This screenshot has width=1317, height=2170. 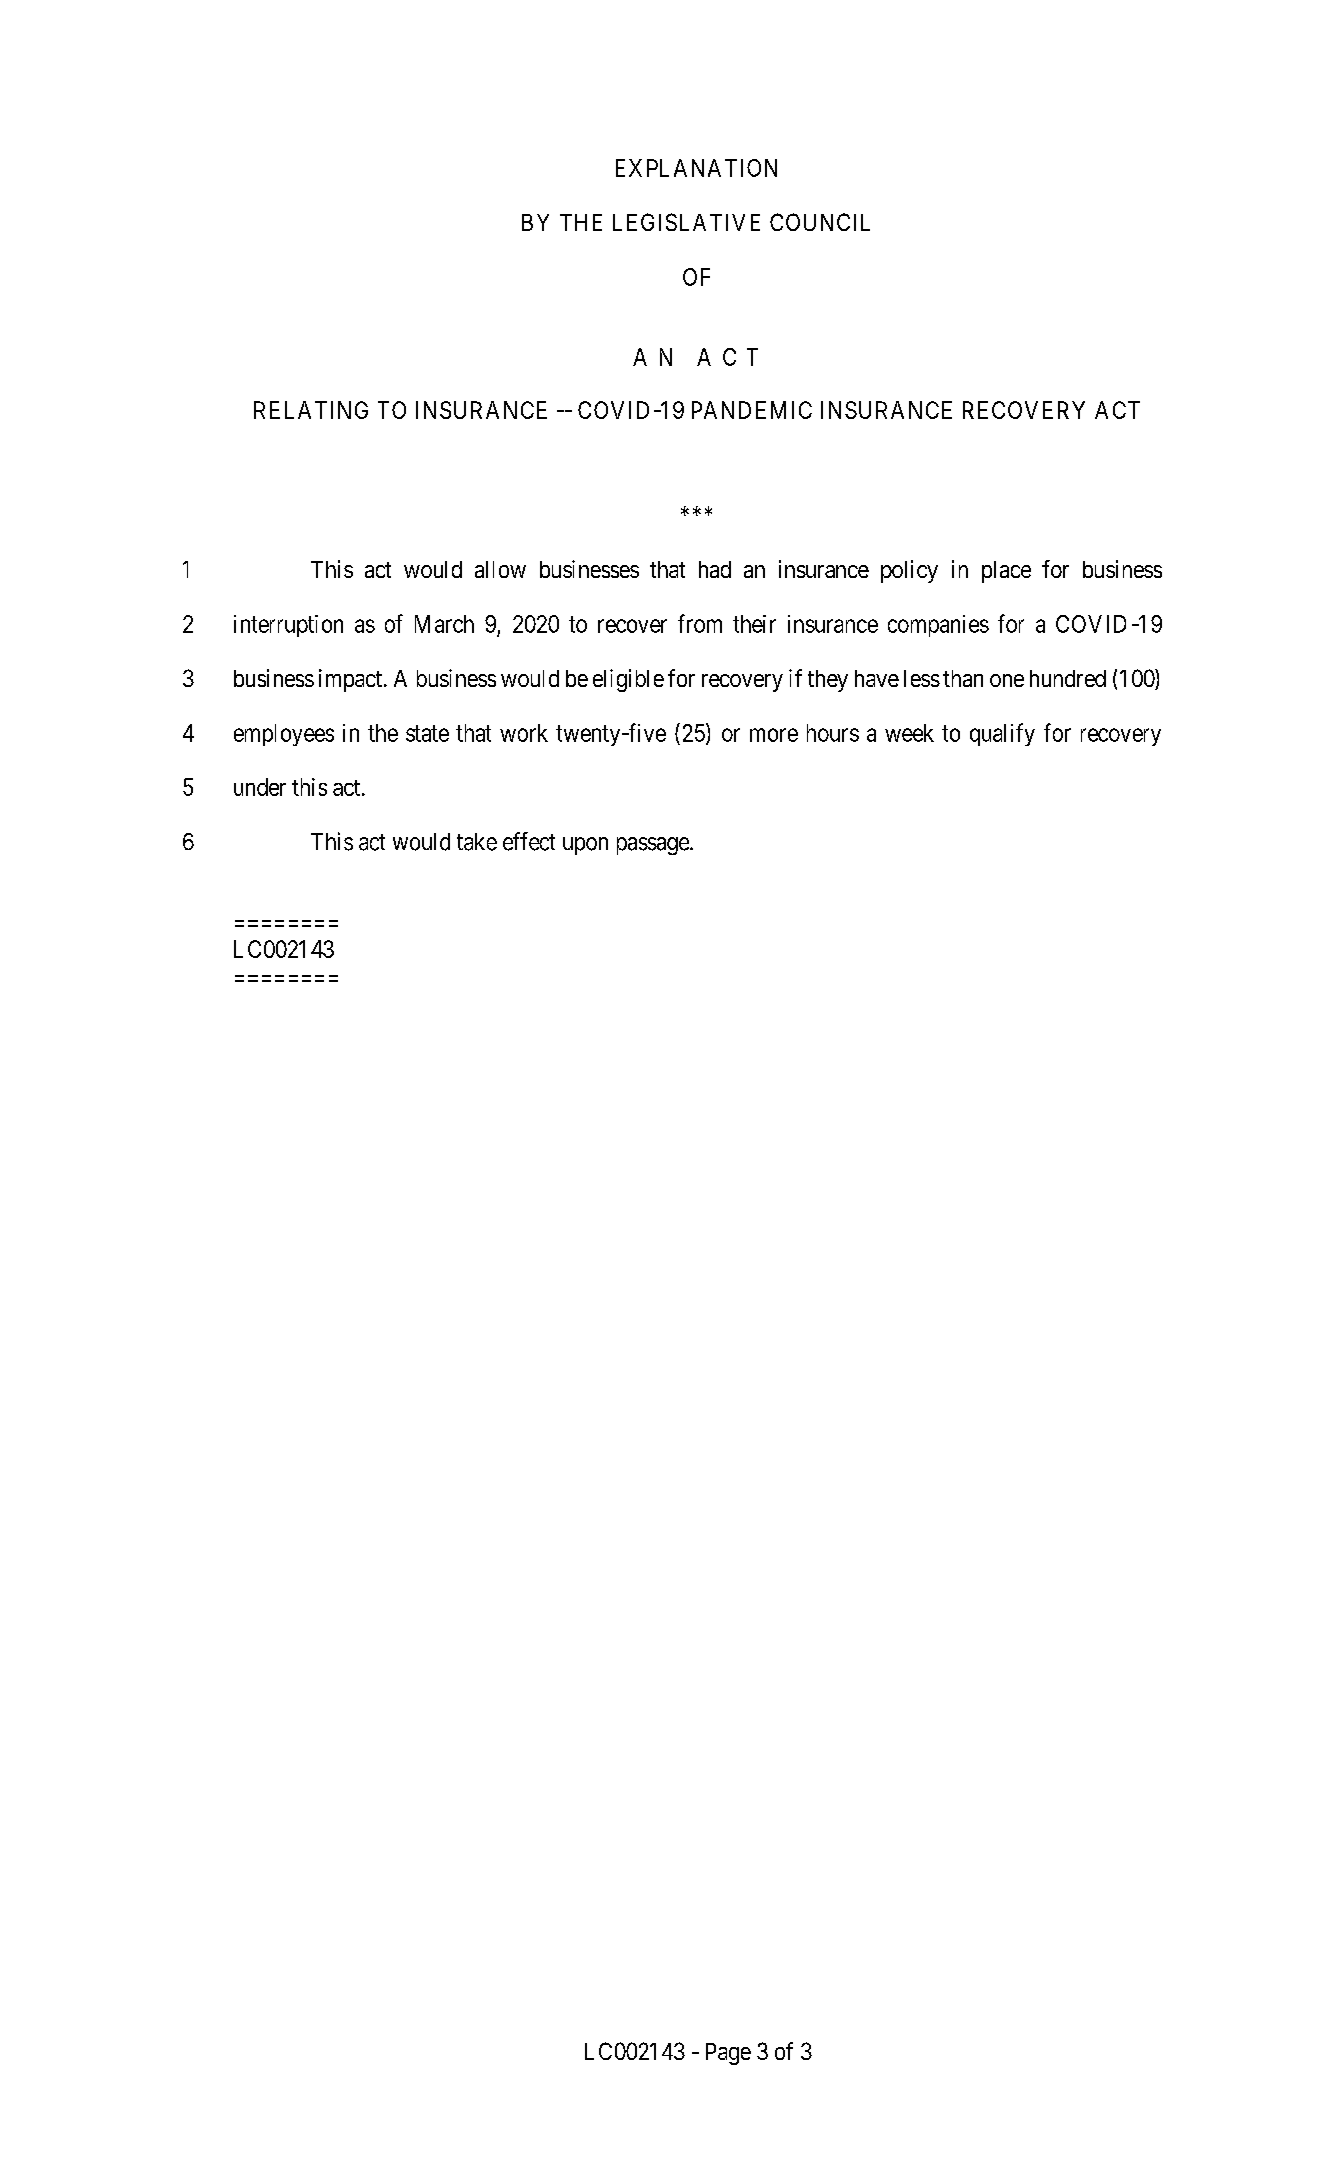 I want to click on Page, so click(x=728, y=2054).
